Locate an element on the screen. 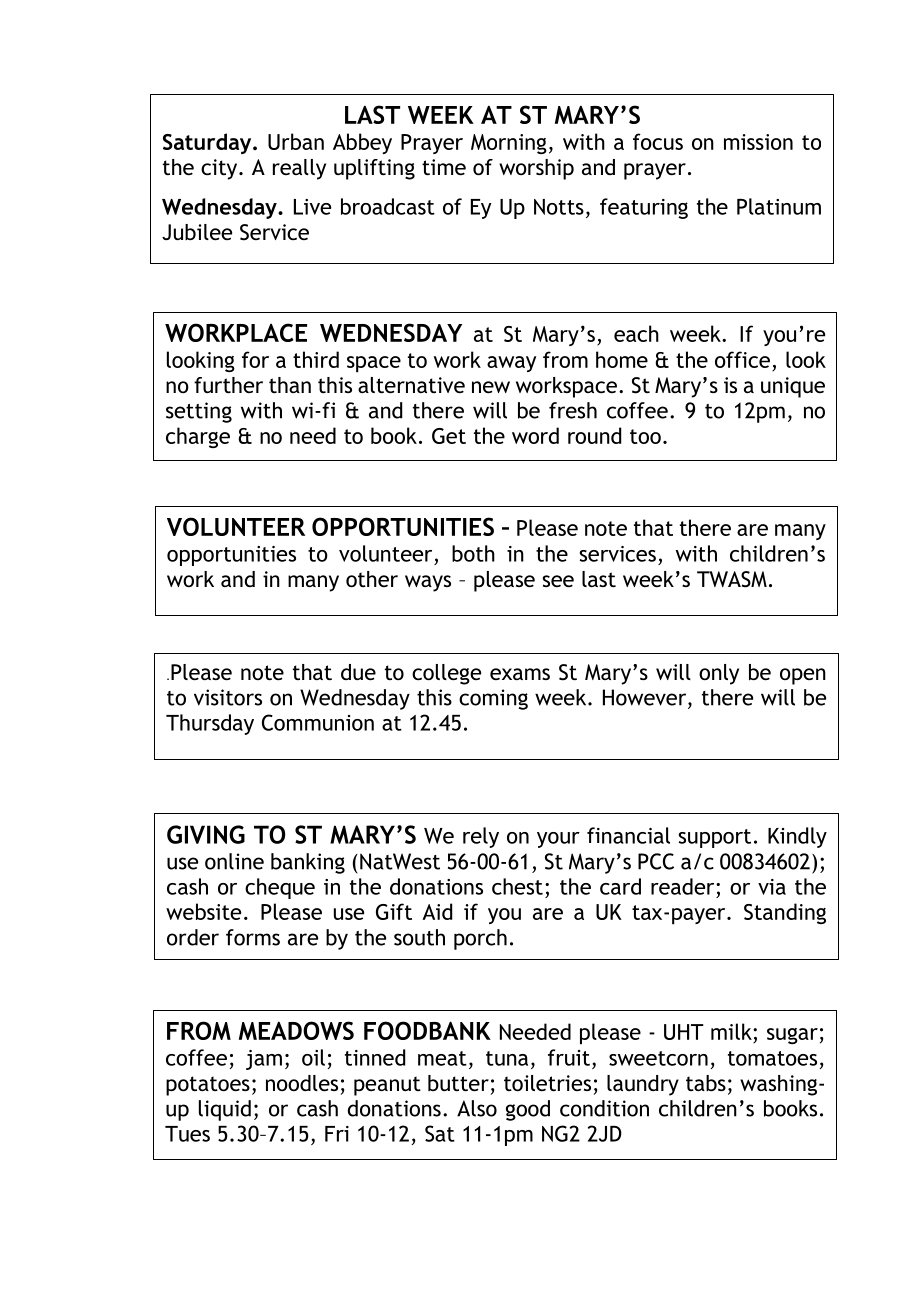 Image resolution: width=924 pixels, height=1308 pixels. only is located at coordinates (719, 674).
